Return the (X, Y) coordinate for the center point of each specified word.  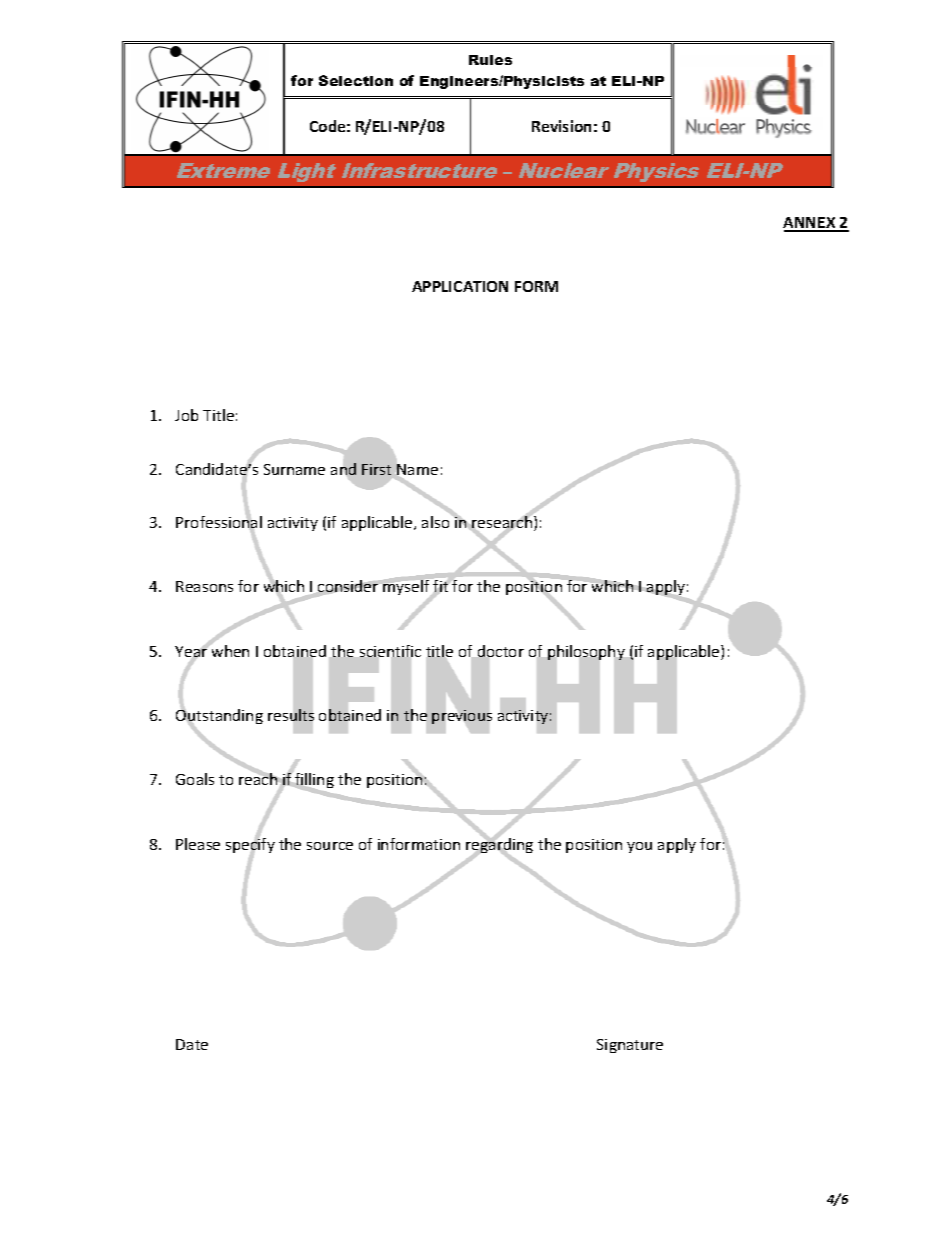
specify (250, 846)
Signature (630, 1046)
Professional (219, 522)
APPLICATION (460, 286)
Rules (490, 60)
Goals (195, 779)
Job (186, 415)
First (376, 469)
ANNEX (810, 224)
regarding (499, 846)
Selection (356, 80)
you (639, 847)
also (437, 521)
